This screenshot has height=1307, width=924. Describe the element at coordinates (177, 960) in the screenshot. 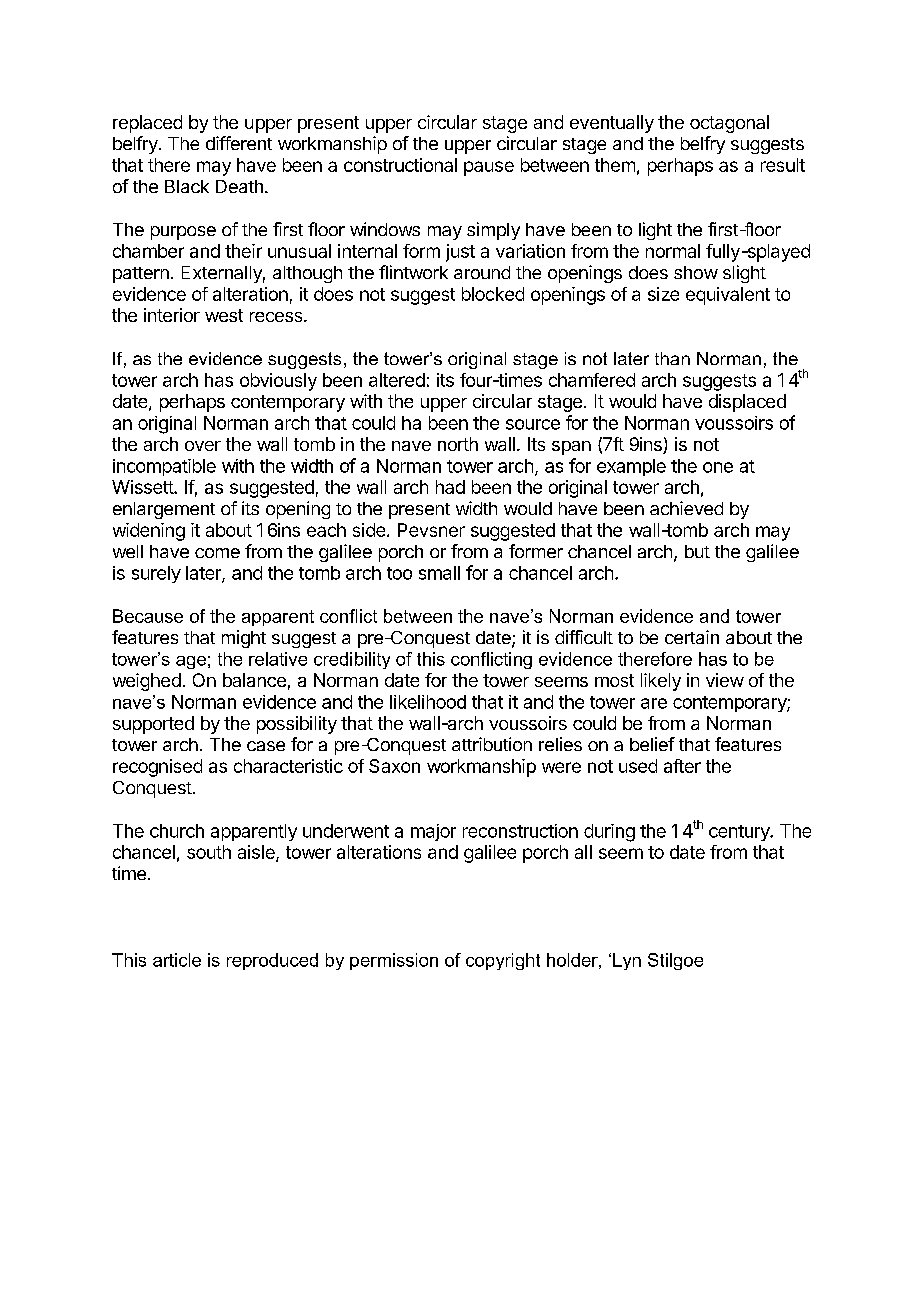

I see `article` at that location.
